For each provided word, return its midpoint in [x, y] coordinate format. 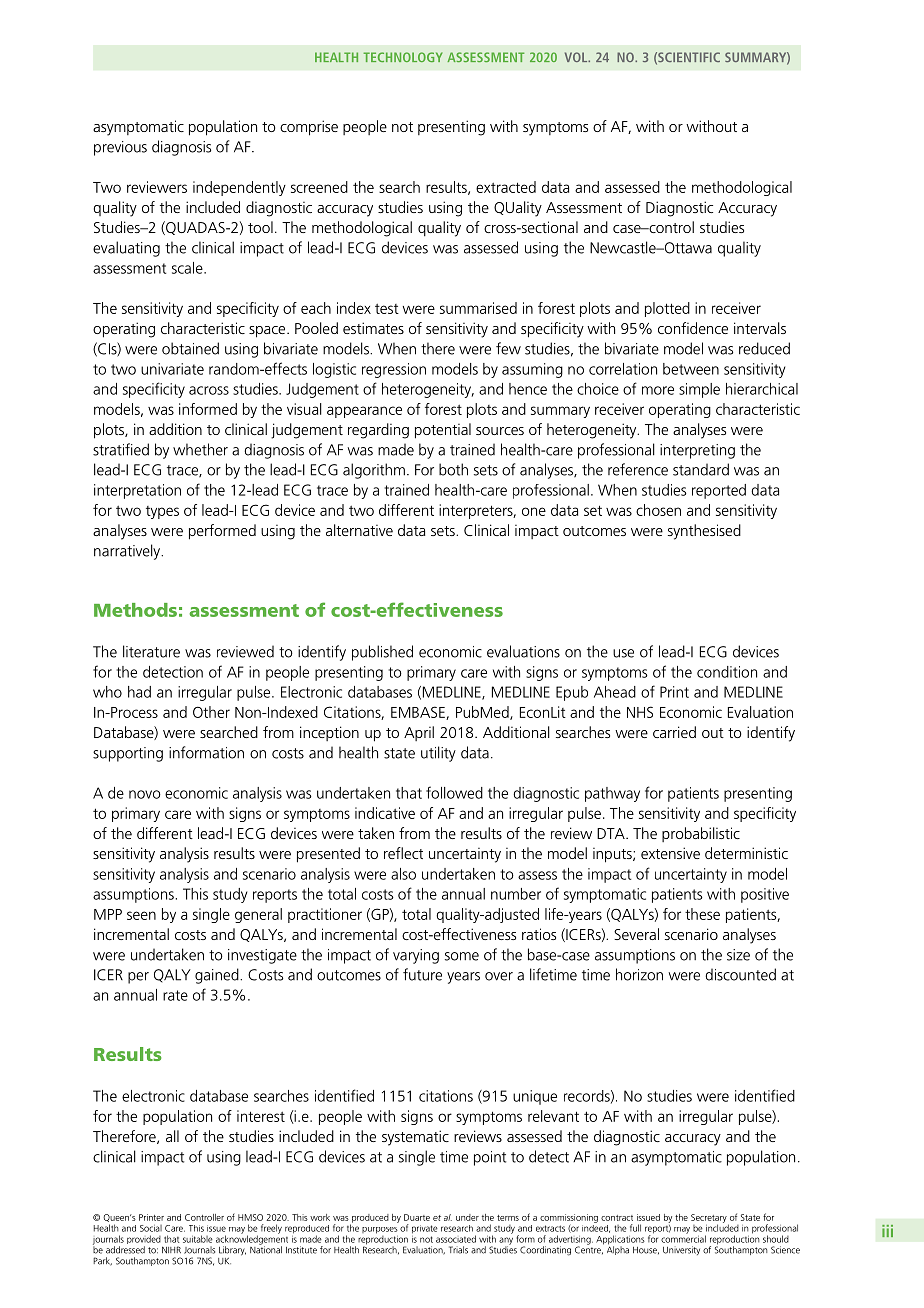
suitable [198, 1239]
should [776, 1239]
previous [120, 148]
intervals [760, 328]
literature [151, 651]
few [508, 348]
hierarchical [762, 389]
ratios [539, 934]
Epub [572, 693]
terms [508, 1218]
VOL [577, 57]
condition [727, 672]
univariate [172, 369]
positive [765, 895]
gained [218, 976]
